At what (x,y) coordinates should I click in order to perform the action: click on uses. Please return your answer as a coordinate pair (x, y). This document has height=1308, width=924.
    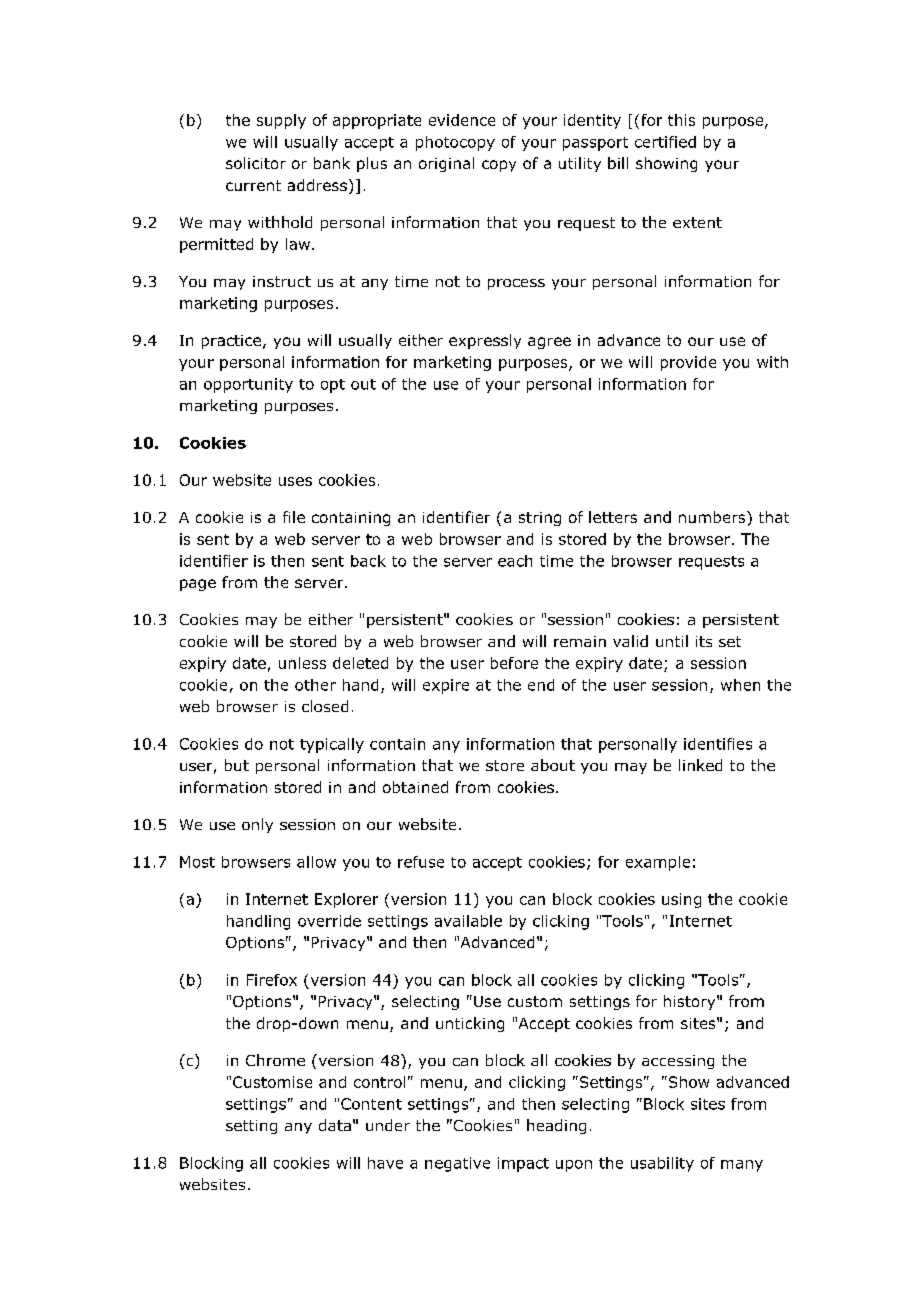
    Looking at the image, I should click on (295, 481).
